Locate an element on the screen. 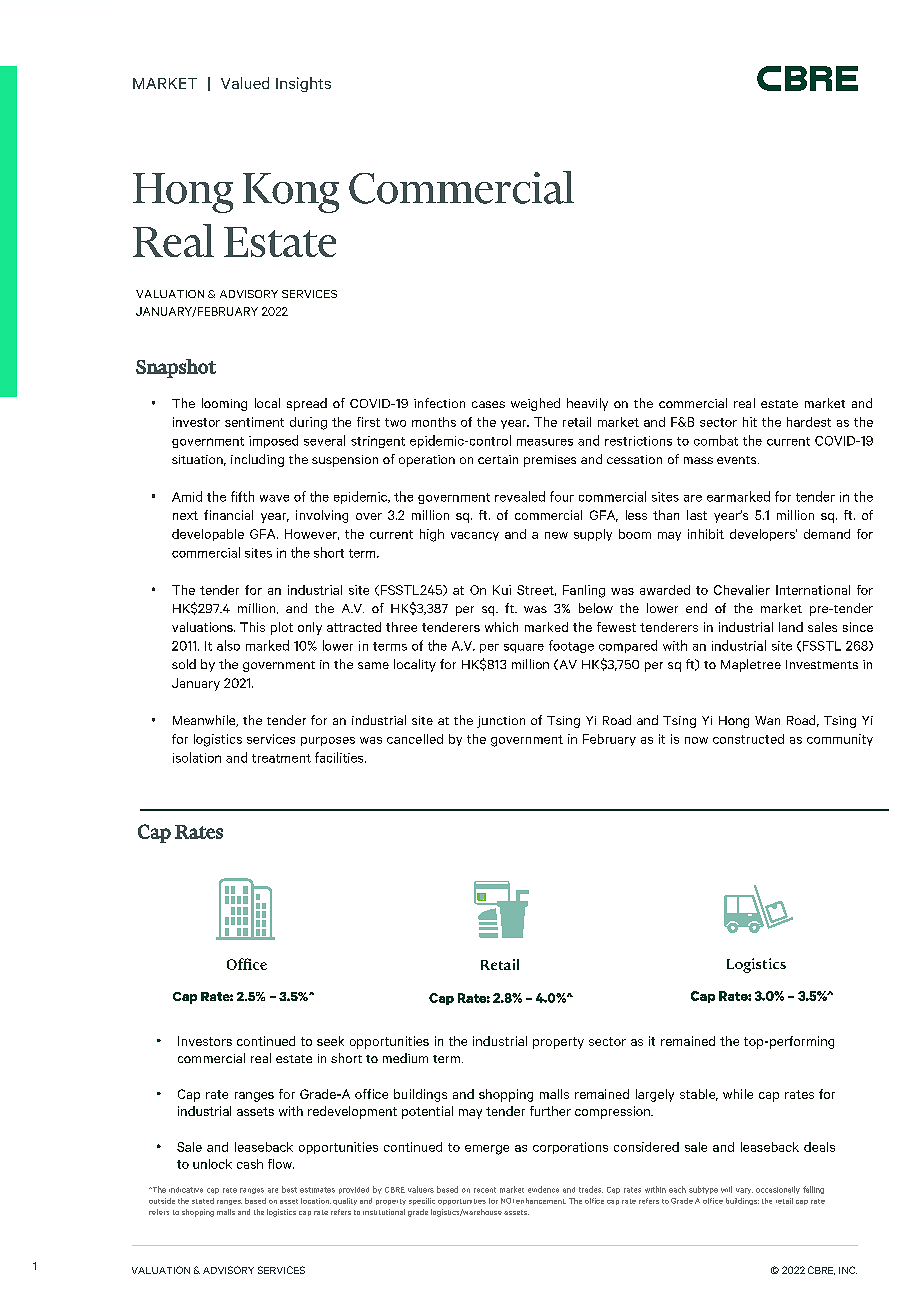 The image size is (924, 1308). medium is located at coordinates (405, 1058).
